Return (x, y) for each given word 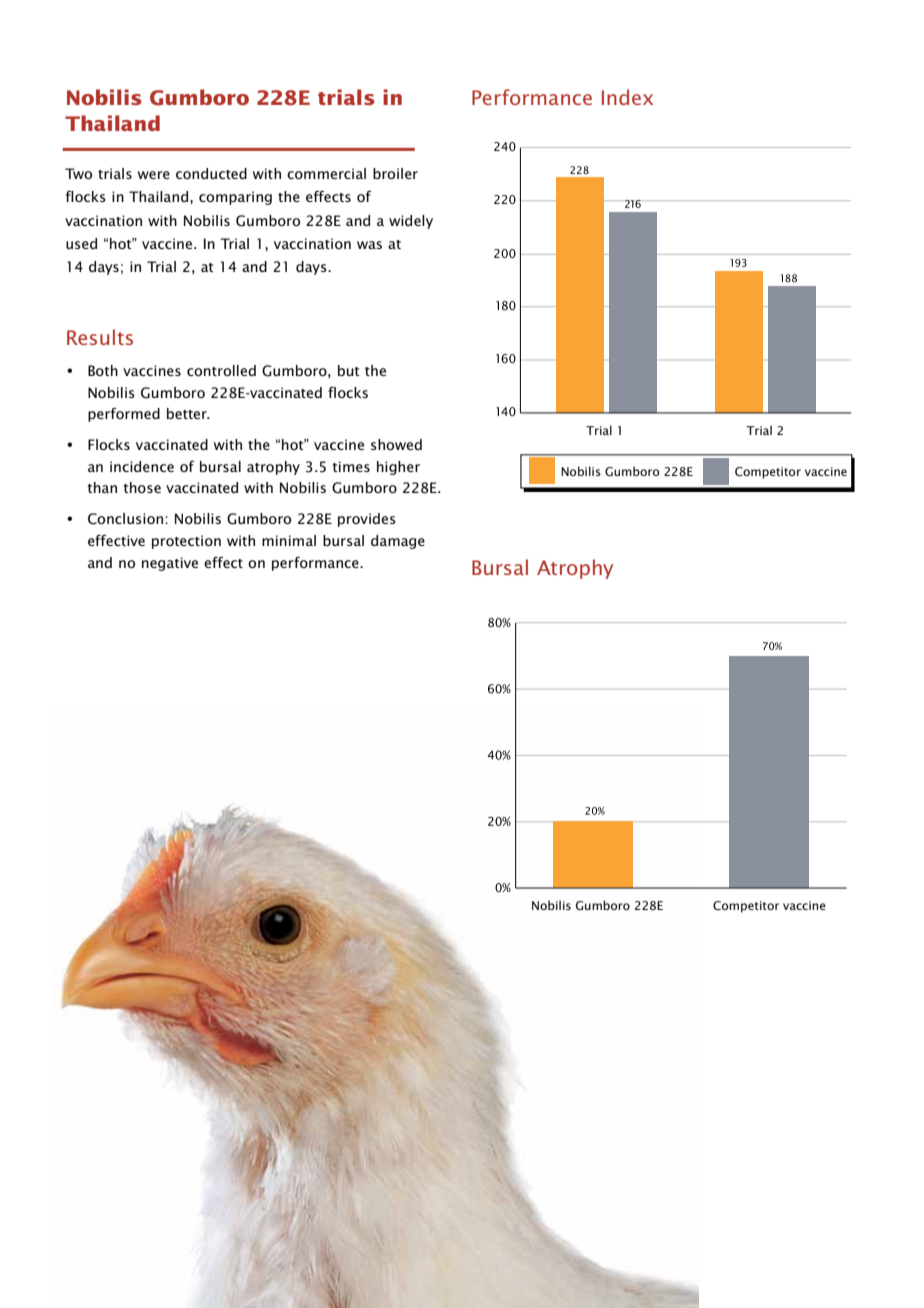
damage (398, 542)
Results (100, 337)
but (349, 370)
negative (170, 564)
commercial (326, 173)
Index (627, 97)
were (154, 175)
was (369, 245)
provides (367, 520)
